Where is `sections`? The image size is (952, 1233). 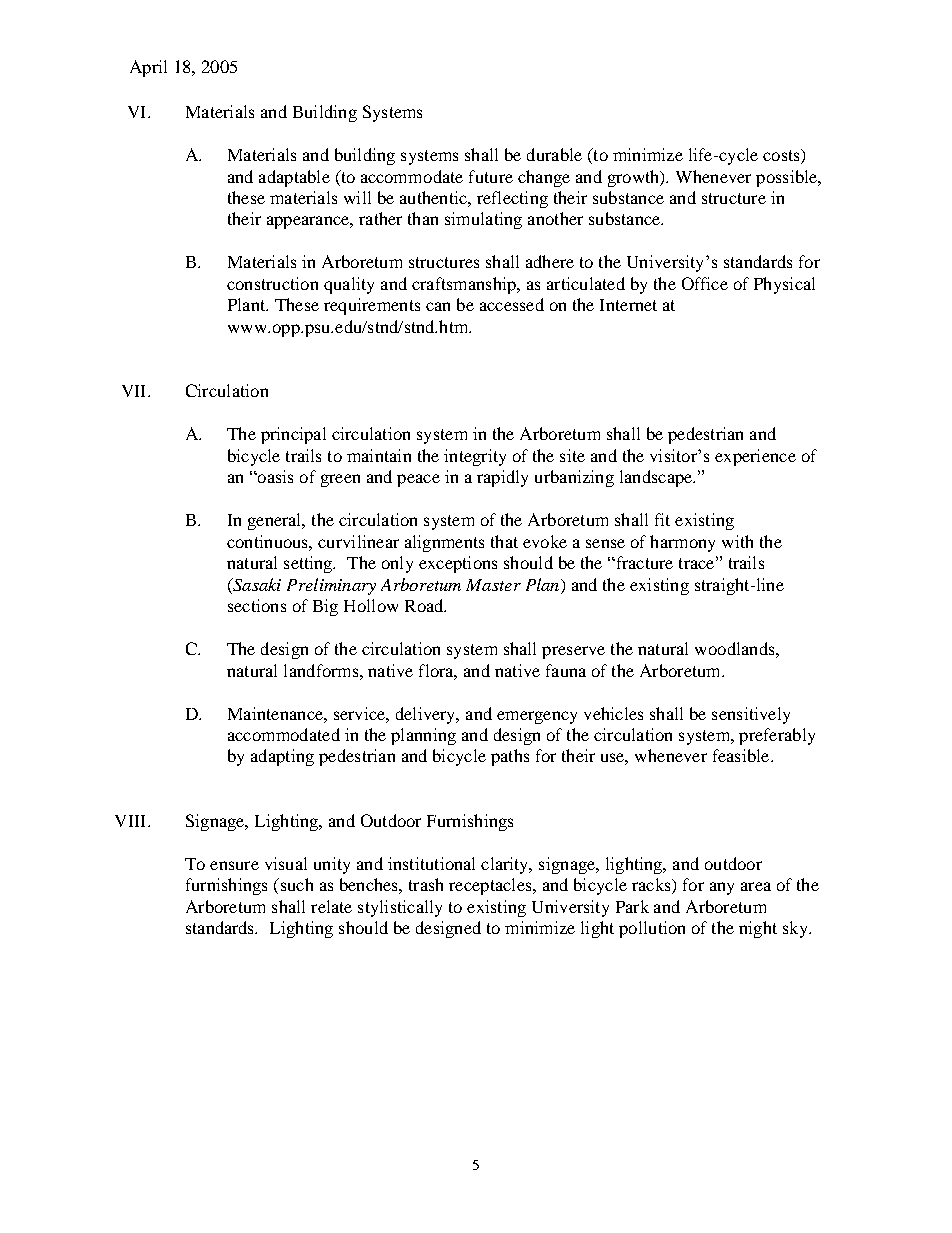
sections is located at coordinates (257, 605).
